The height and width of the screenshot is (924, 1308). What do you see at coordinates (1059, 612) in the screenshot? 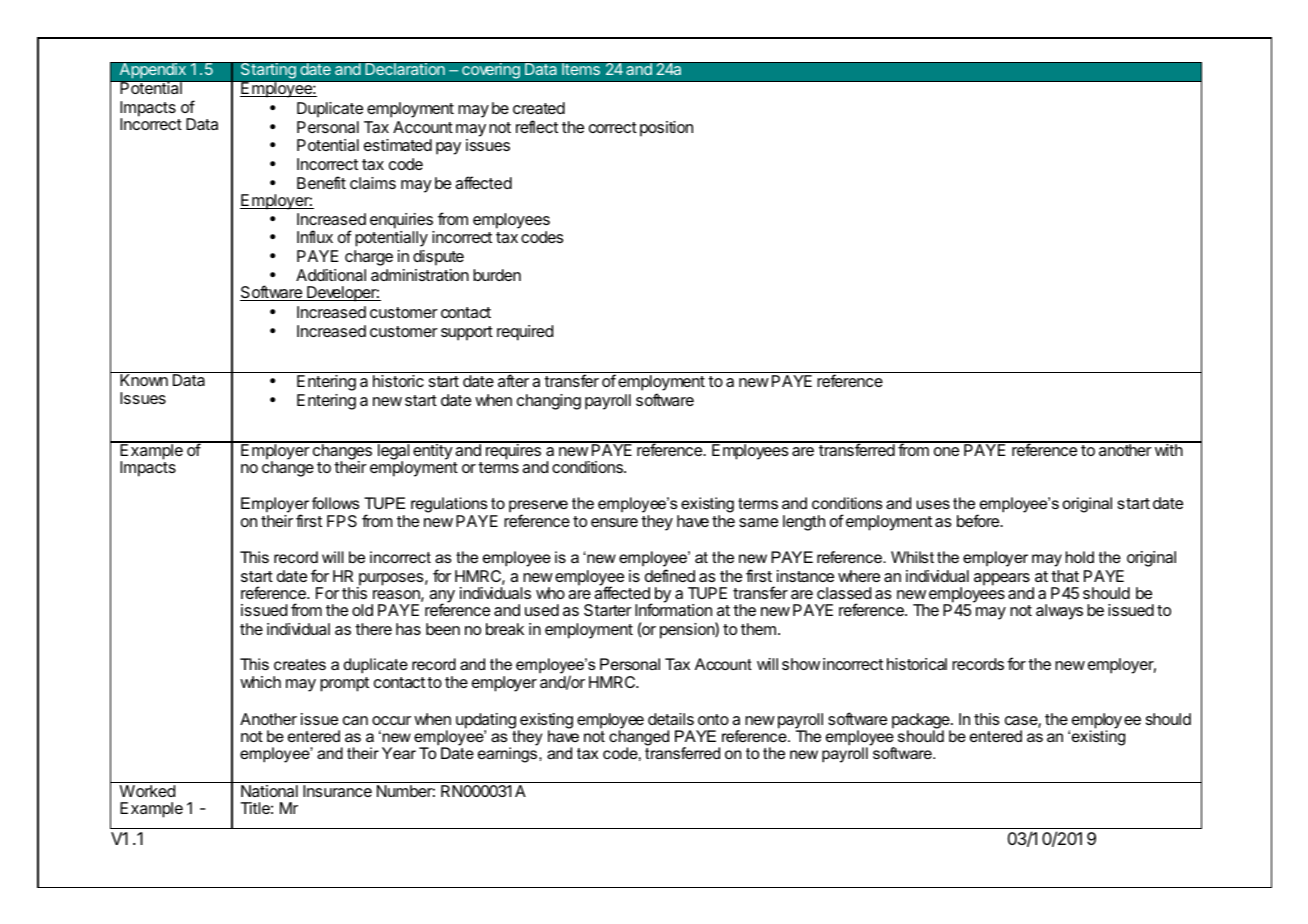
I see `always` at bounding box center [1059, 612].
